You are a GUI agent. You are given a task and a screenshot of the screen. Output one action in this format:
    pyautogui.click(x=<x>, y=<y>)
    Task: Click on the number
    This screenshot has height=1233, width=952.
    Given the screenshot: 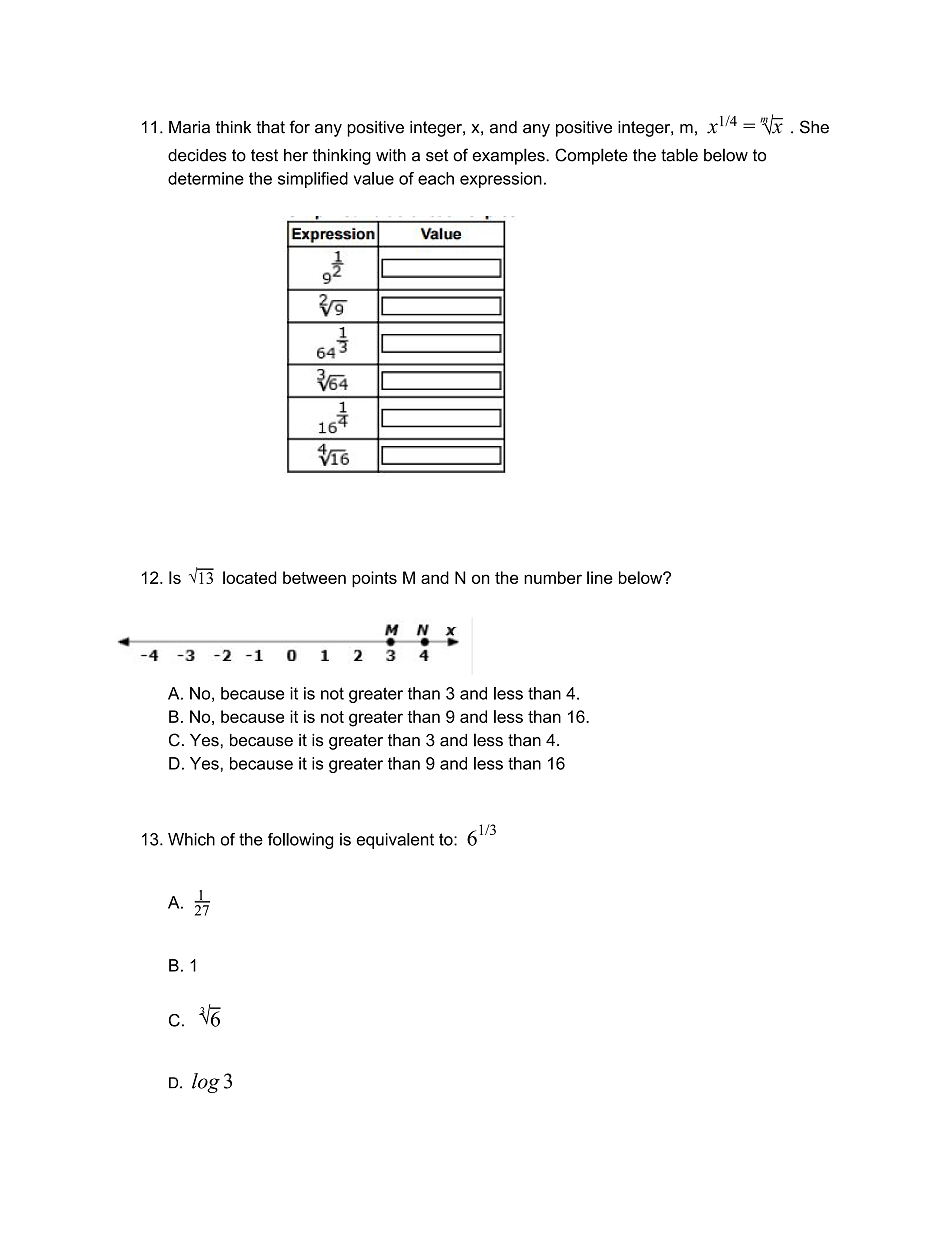 What is the action you would take?
    pyautogui.click(x=553, y=577)
